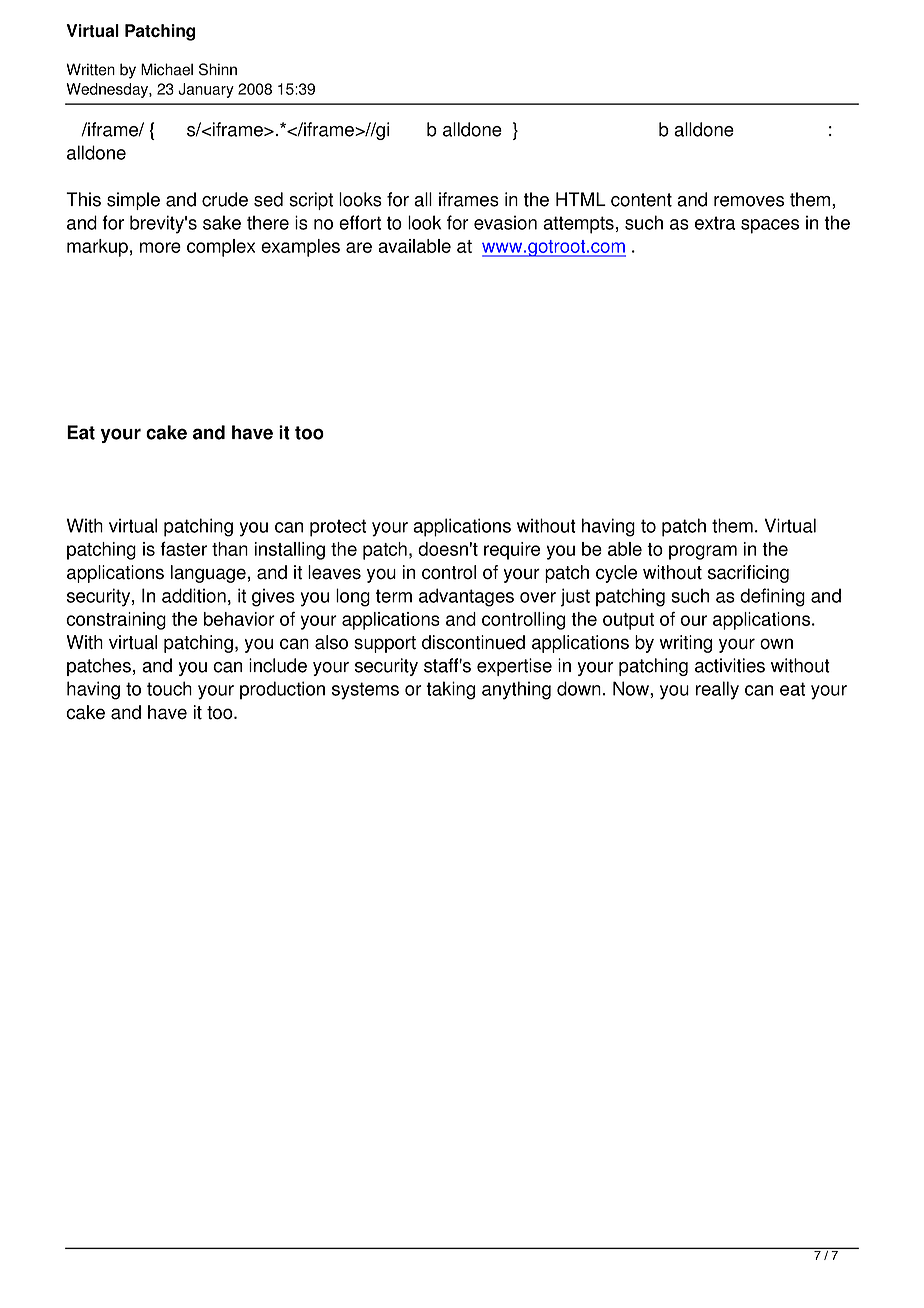 The height and width of the screenshot is (1308, 924). I want to click on Shinn, so click(218, 69).
